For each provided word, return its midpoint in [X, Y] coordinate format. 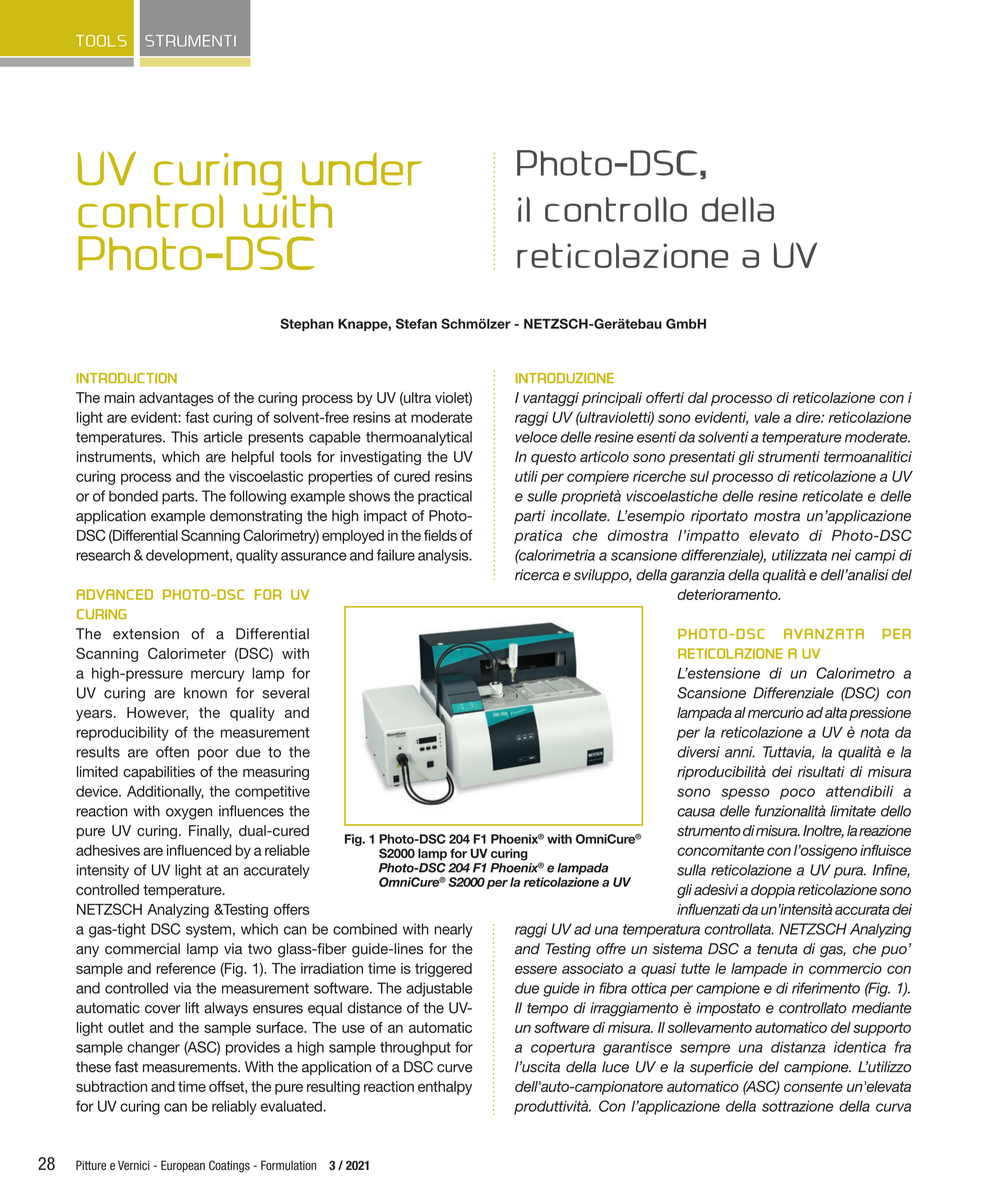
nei [841, 555]
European [183, 1166]
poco [797, 794]
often [172, 752]
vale [767, 417]
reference [186, 968]
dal [698, 397]
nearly [453, 930]
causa [696, 812]
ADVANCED [115, 594]
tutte [695, 968]
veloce [536, 437]
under [362, 168]
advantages [176, 399]
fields [440, 535]
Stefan [416, 323]
